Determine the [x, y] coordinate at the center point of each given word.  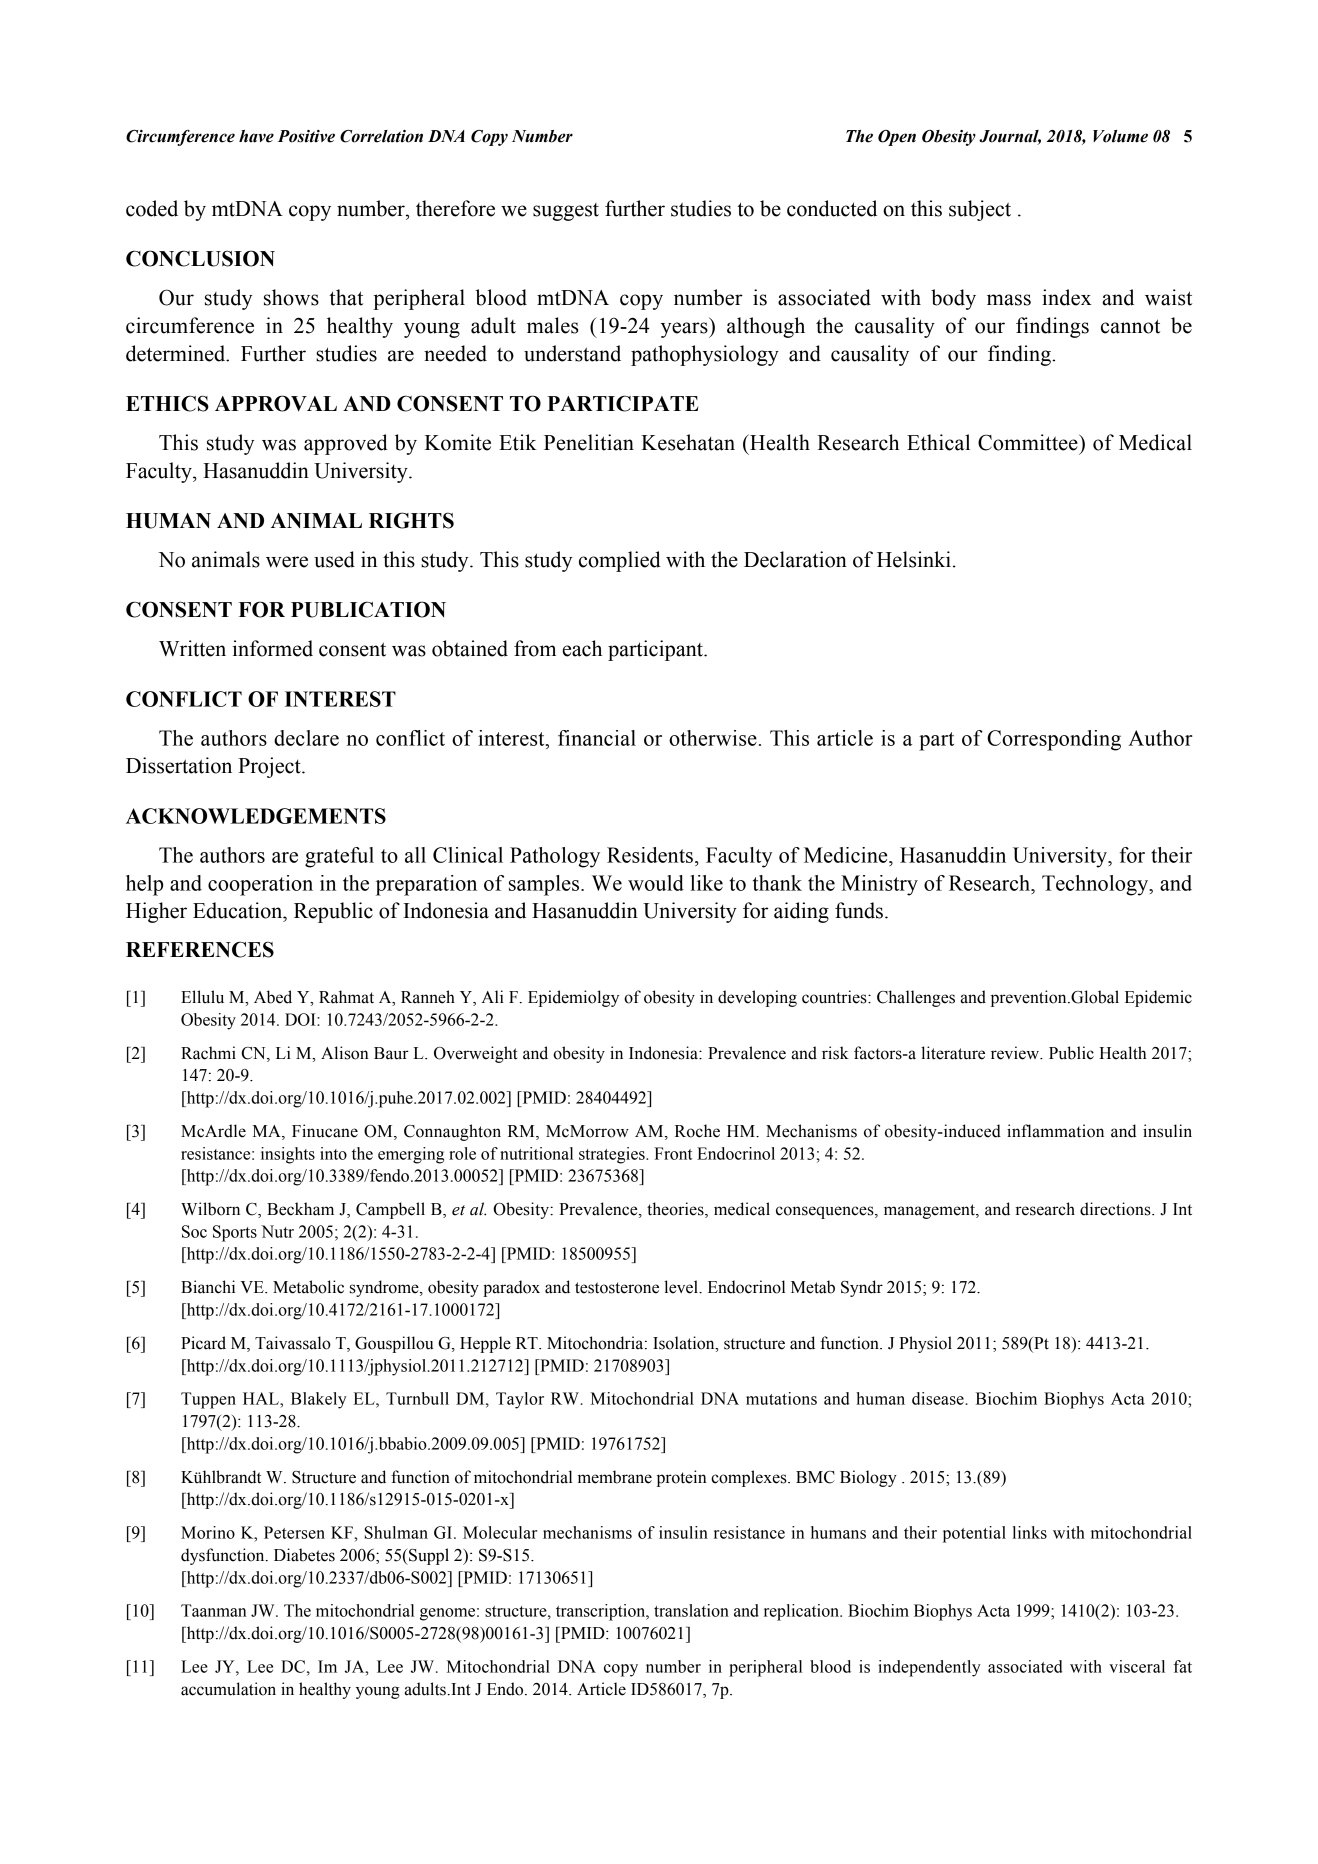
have [256, 136]
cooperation [260, 885]
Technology [1096, 885]
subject [980, 210]
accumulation [228, 1689]
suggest [566, 212]
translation [691, 1610]
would [656, 883]
